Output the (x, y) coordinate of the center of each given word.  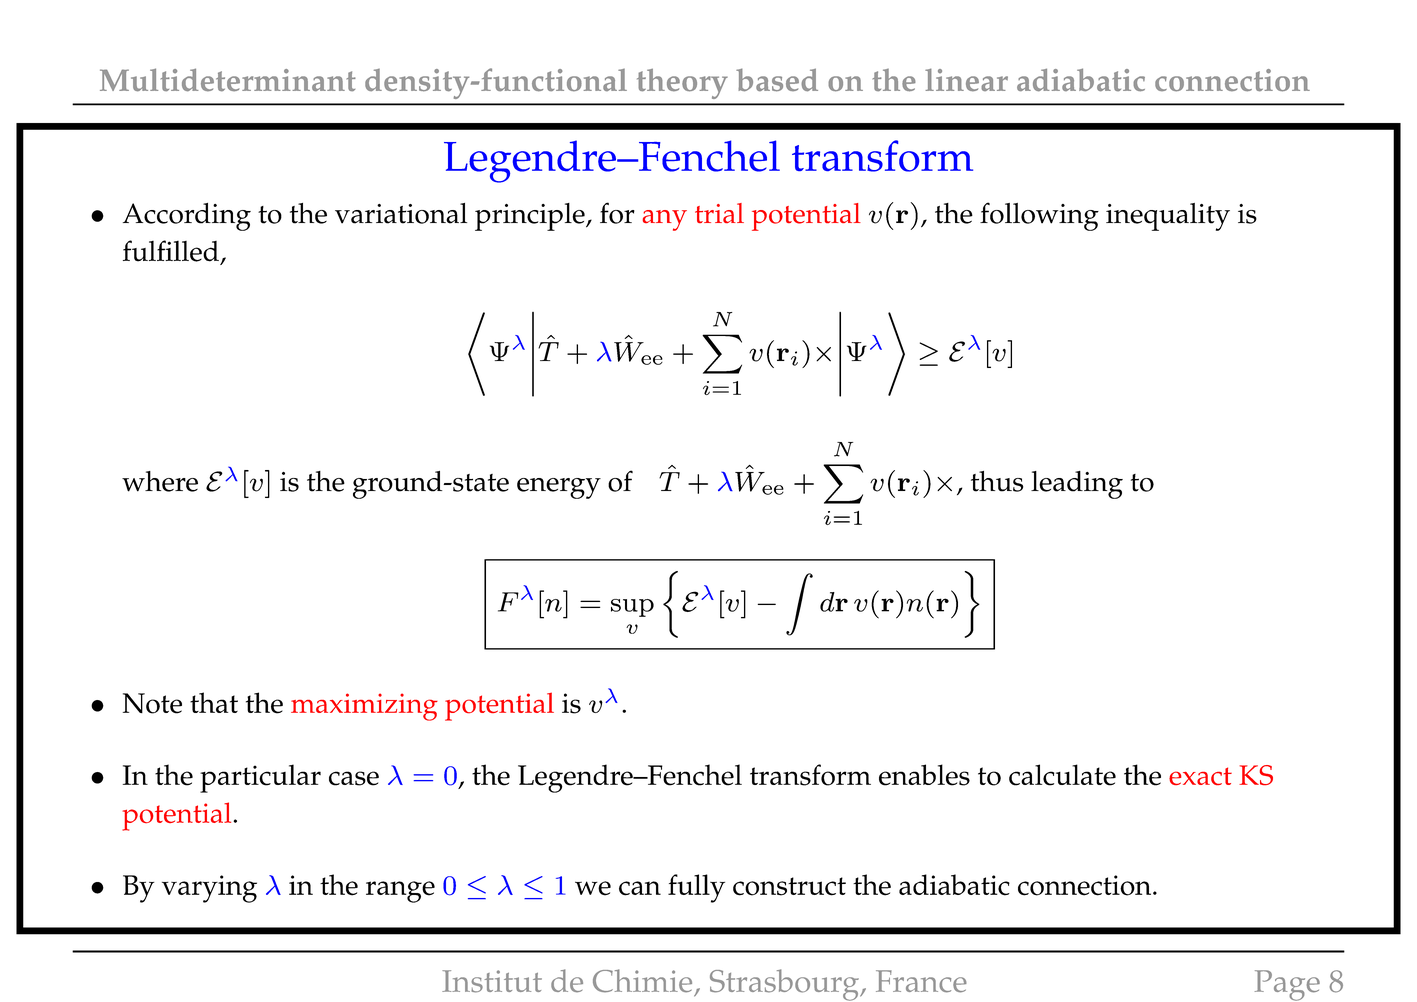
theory (682, 84)
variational (401, 213)
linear (966, 80)
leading (1077, 485)
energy (559, 488)
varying (209, 889)
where (160, 481)
